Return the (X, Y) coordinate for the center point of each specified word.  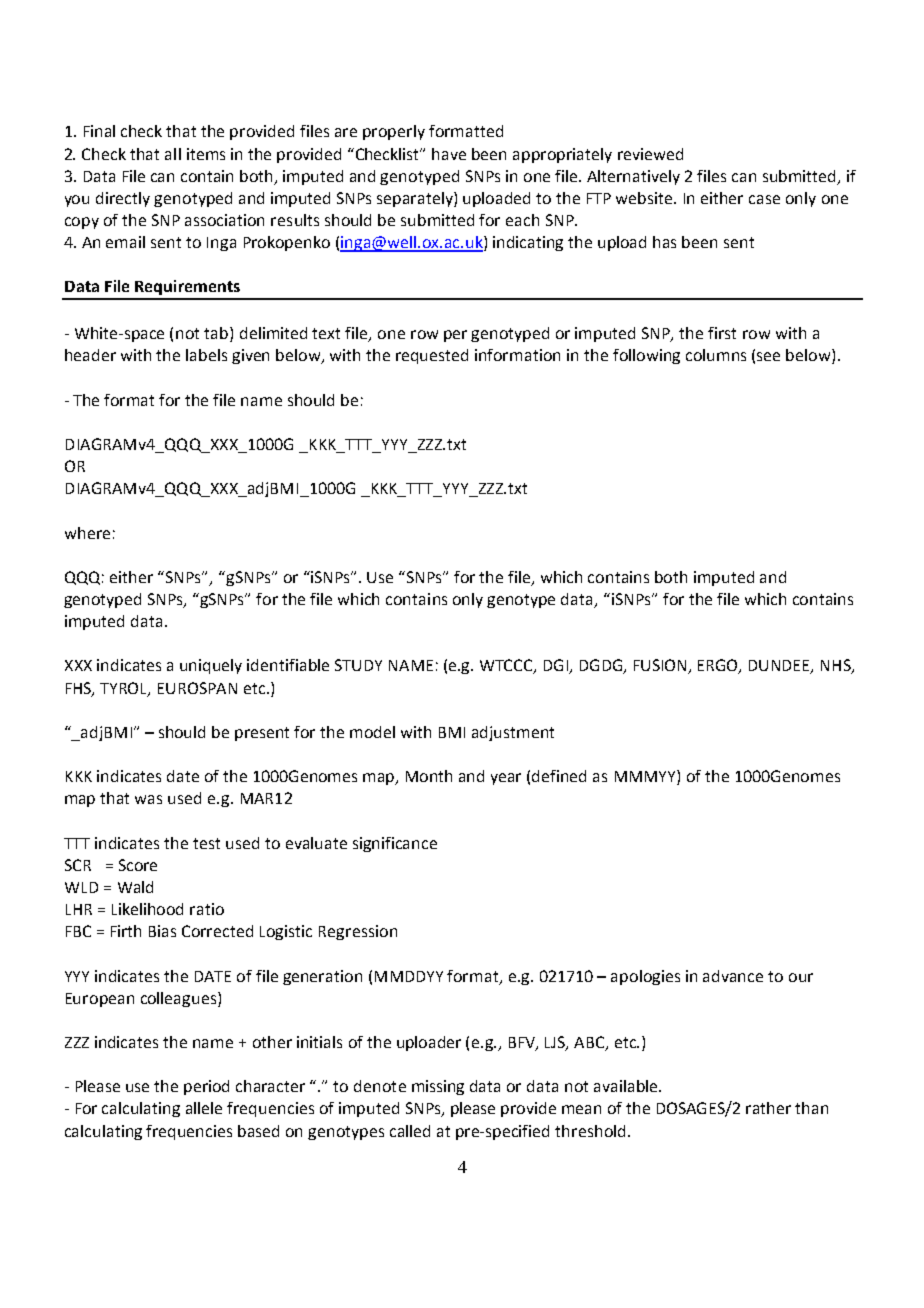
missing (438, 1087)
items (206, 154)
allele (204, 1108)
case (764, 199)
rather (768, 1108)
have (449, 154)
